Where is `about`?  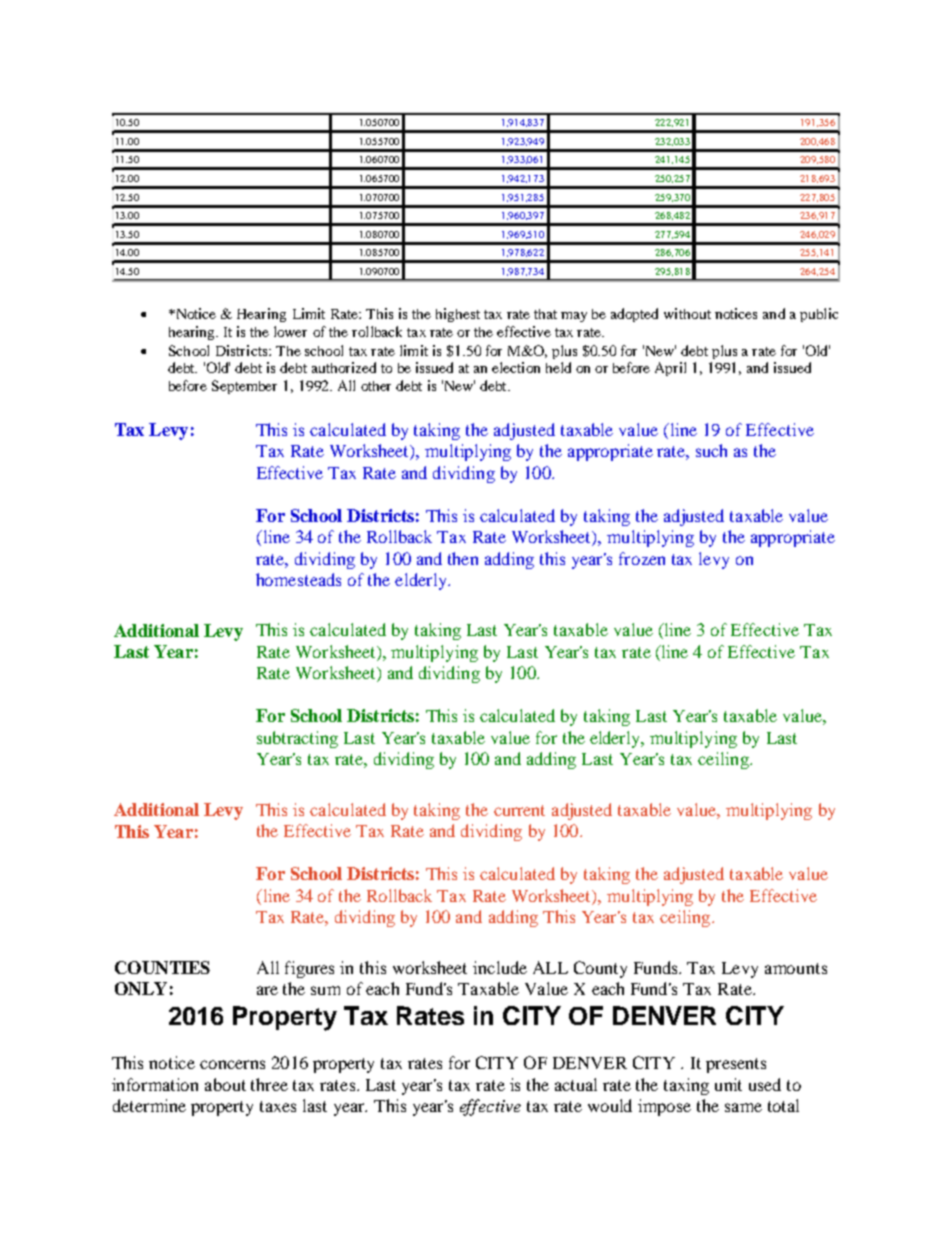 about is located at coordinates (225, 1084).
